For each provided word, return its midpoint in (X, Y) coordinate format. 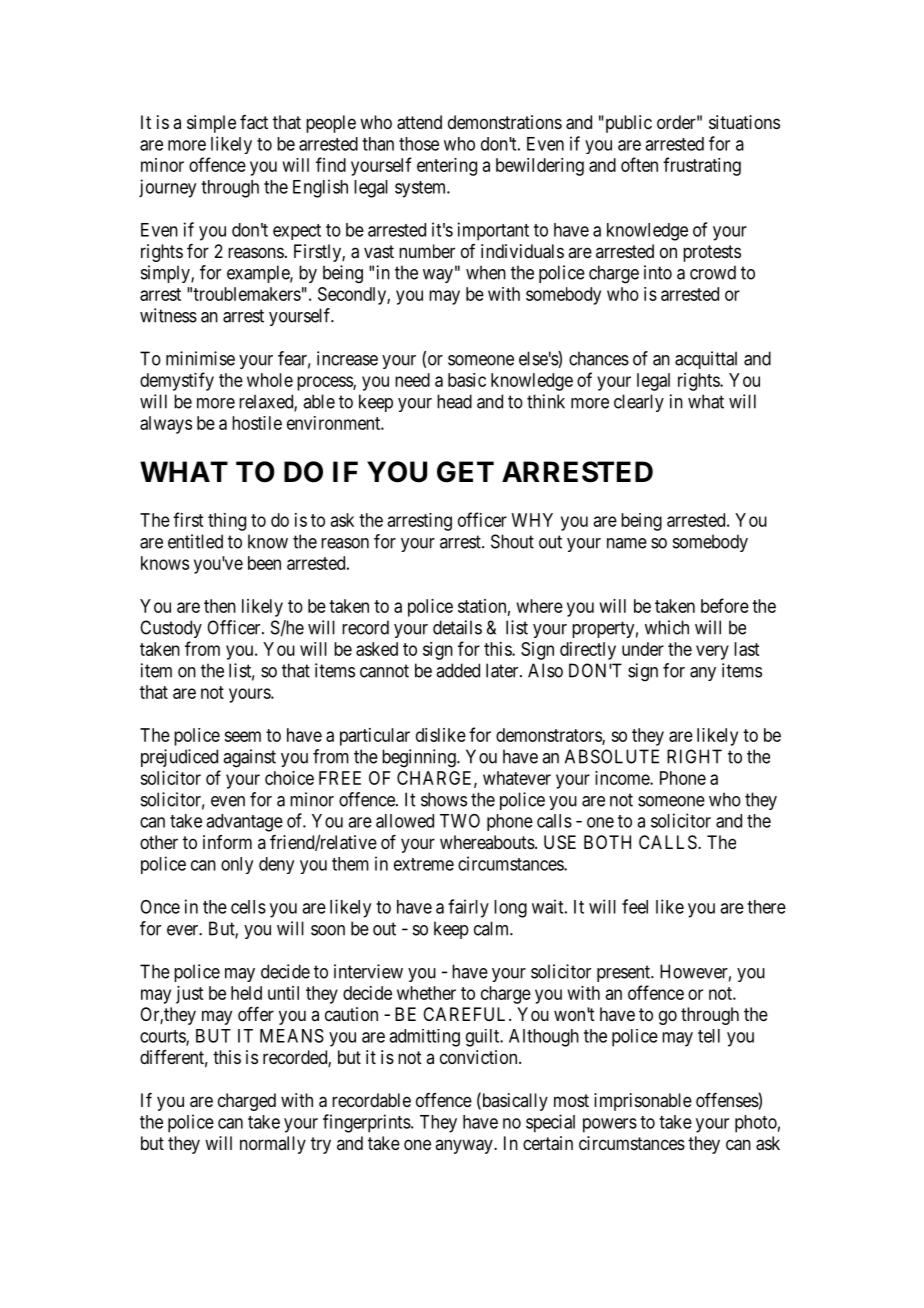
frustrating (702, 166)
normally (273, 1145)
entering (447, 167)
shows (444, 799)
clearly (639, 403)
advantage (244, 823)
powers (610, 1125)
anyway (465, 1146)
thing (227, 522)
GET (465, 472)
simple (211, 124)
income (623, 778)
